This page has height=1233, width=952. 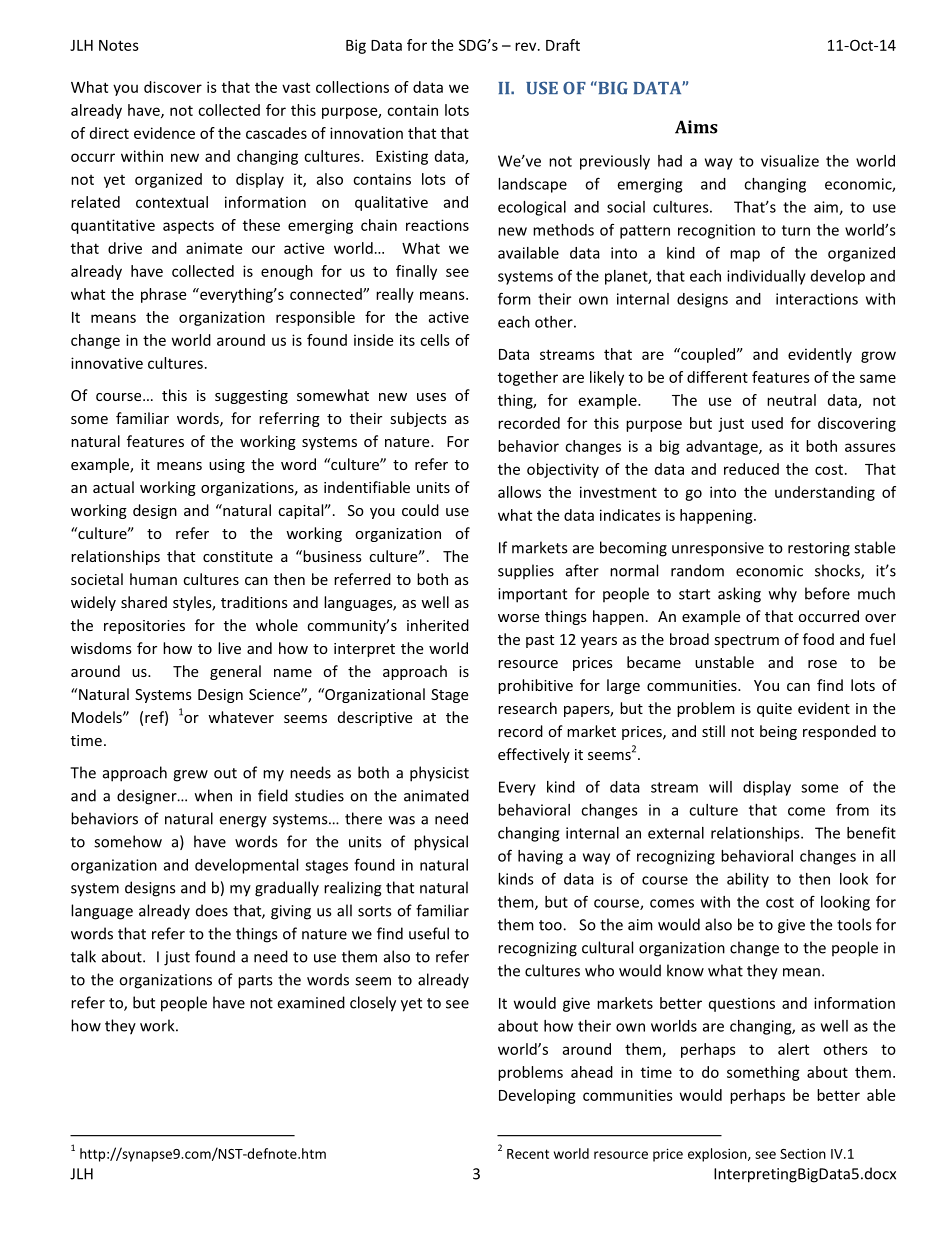 What do you see at coordinates (696, 127) in the page?
I see `Aims` at bounding box center [696, 127].
